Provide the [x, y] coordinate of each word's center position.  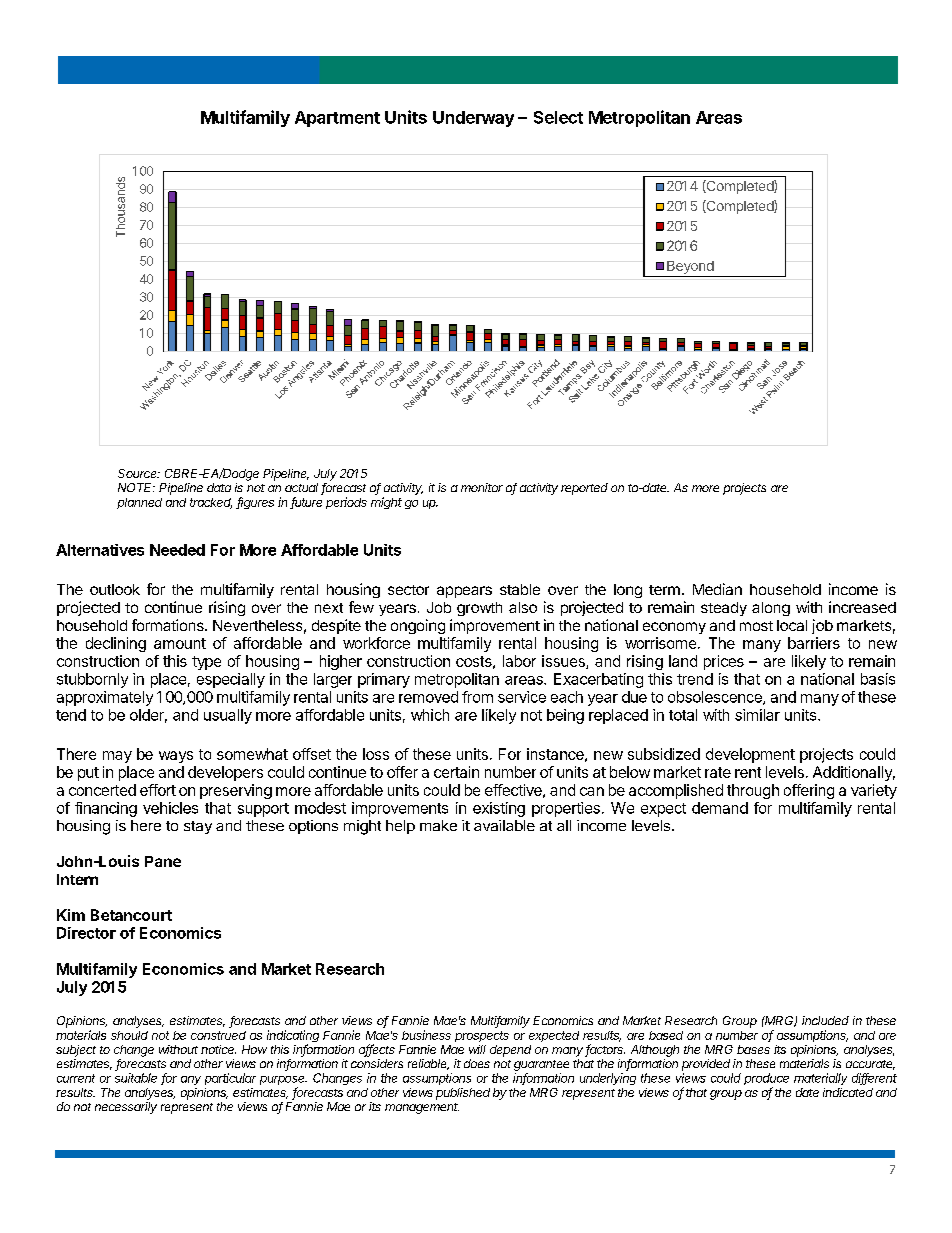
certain [456, 772]
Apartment [337, 119]
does [477, 1063]
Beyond [690, 267]
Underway [473, 119]
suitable [136, 1078]
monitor [482, 487]
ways [176, 757]
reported [584, 489]
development [750, 755]
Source [139, 473]
